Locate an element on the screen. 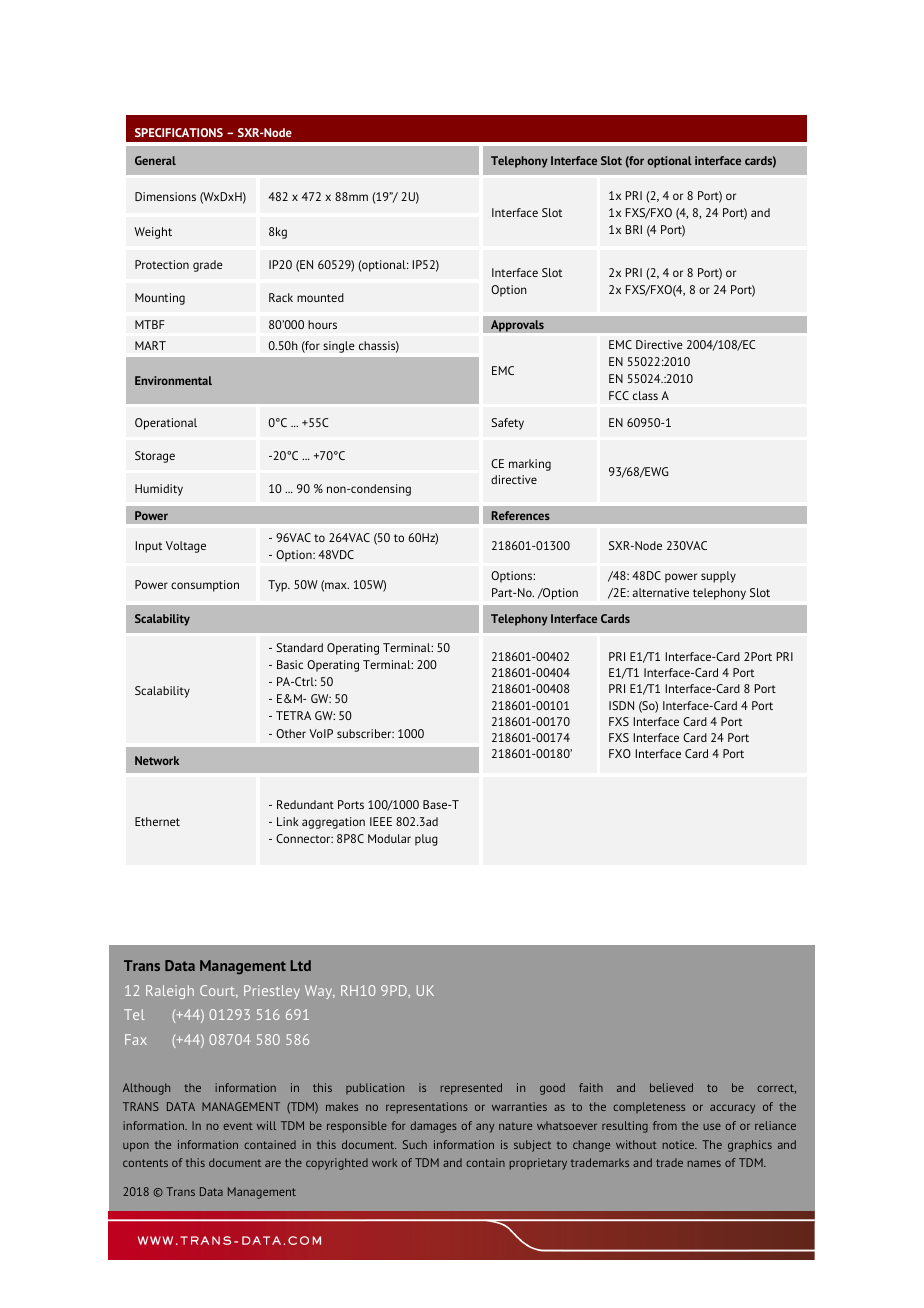  supply is located at coordinates (718, 577).
